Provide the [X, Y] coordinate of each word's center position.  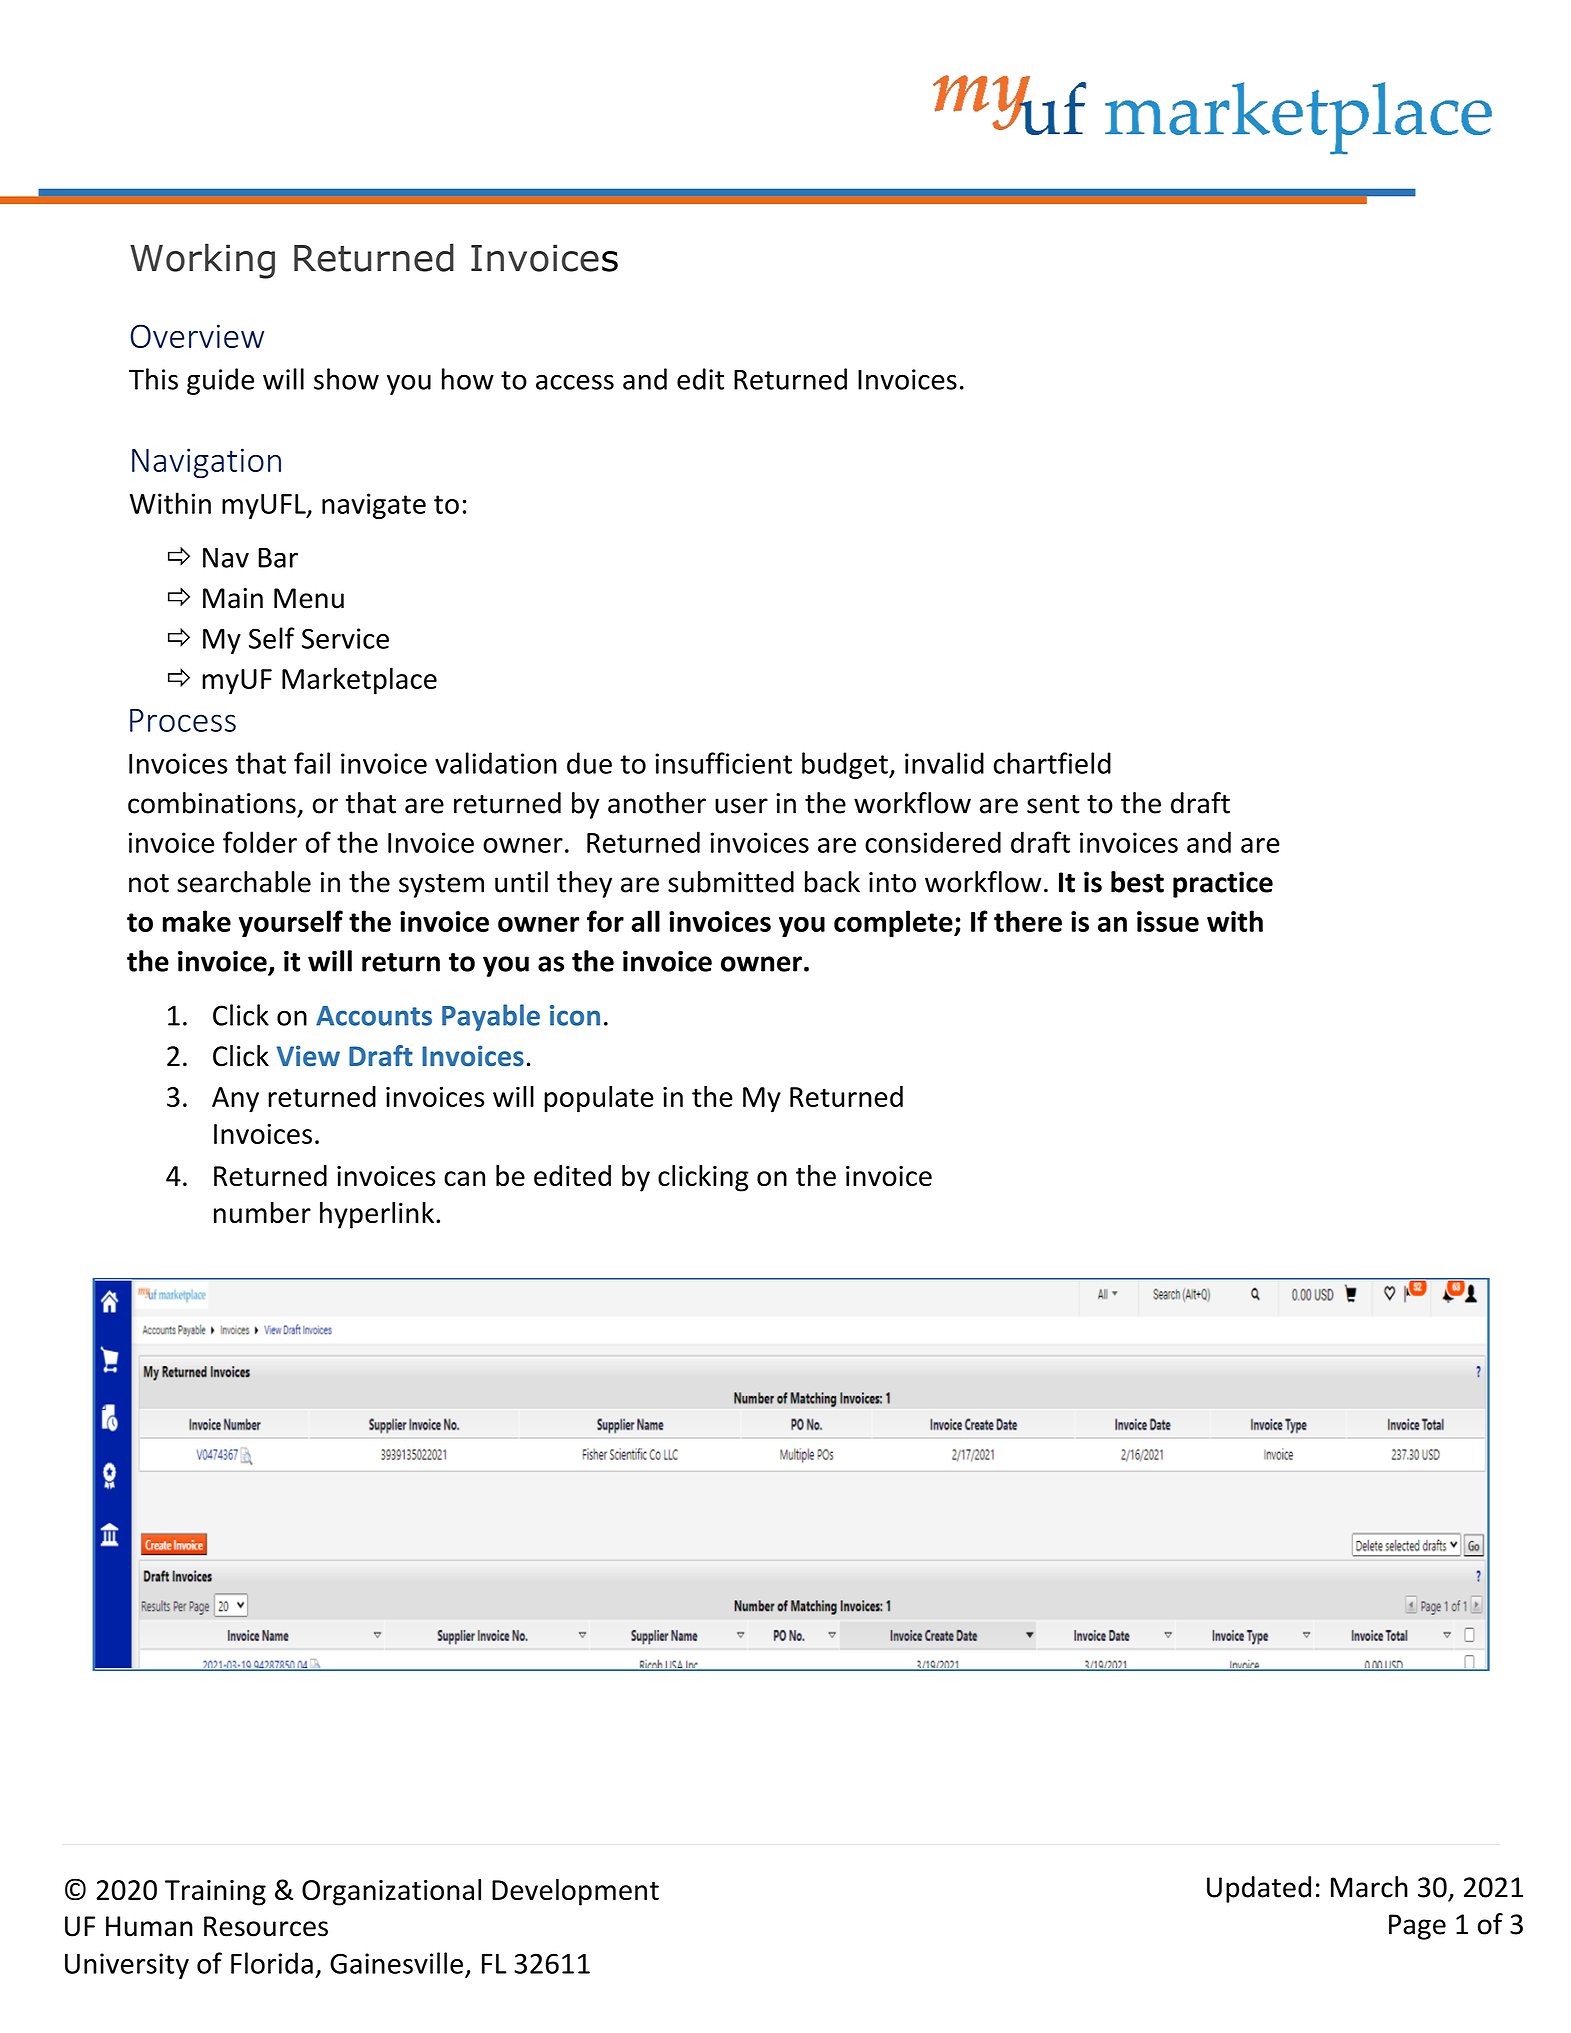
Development [575, 1892]
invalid [944, 763]
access [575, 382]
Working [202, 261]
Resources [266, 1926]
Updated [1259, 1889]
